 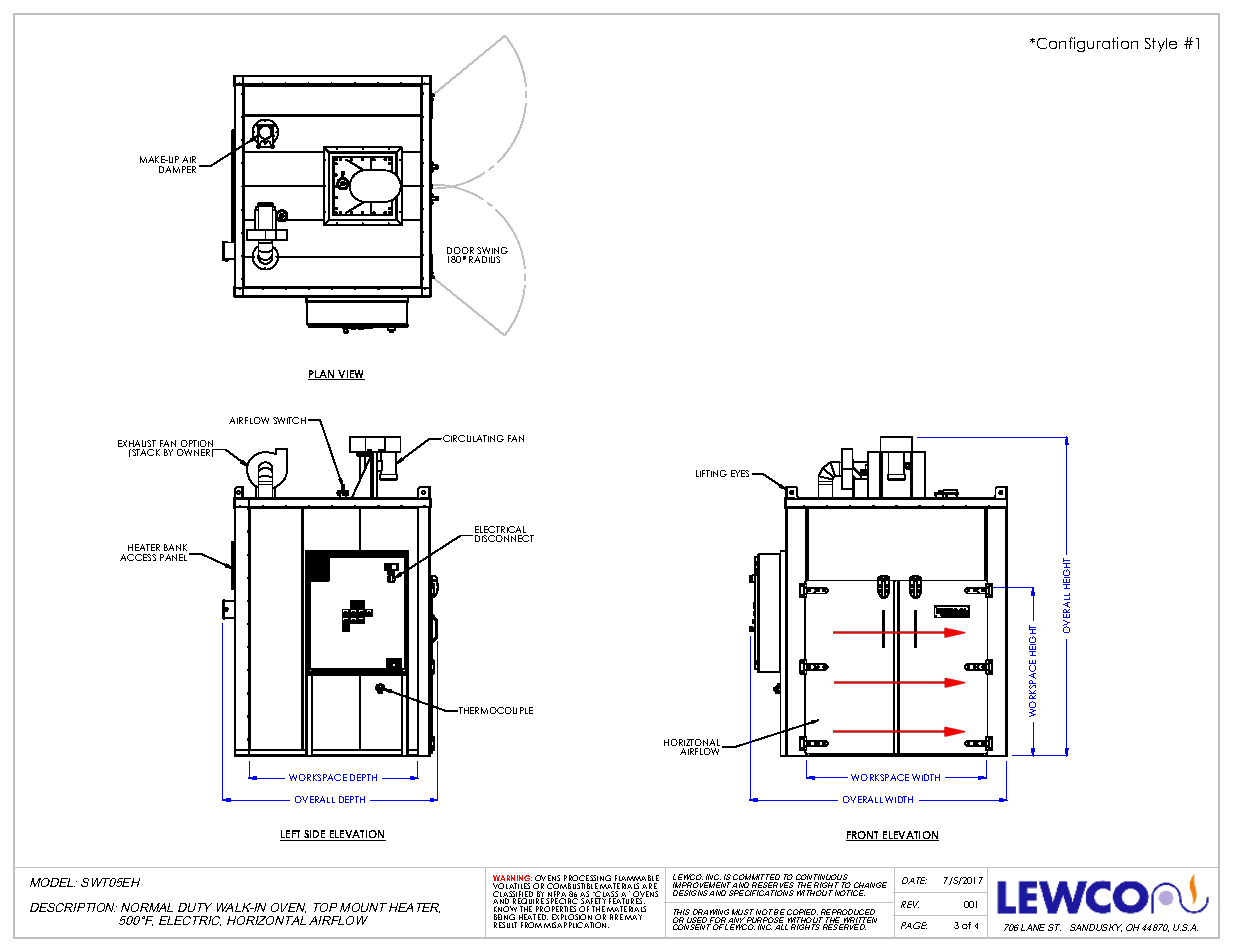 I want to click on Style, so click(x=1161, y=45).
